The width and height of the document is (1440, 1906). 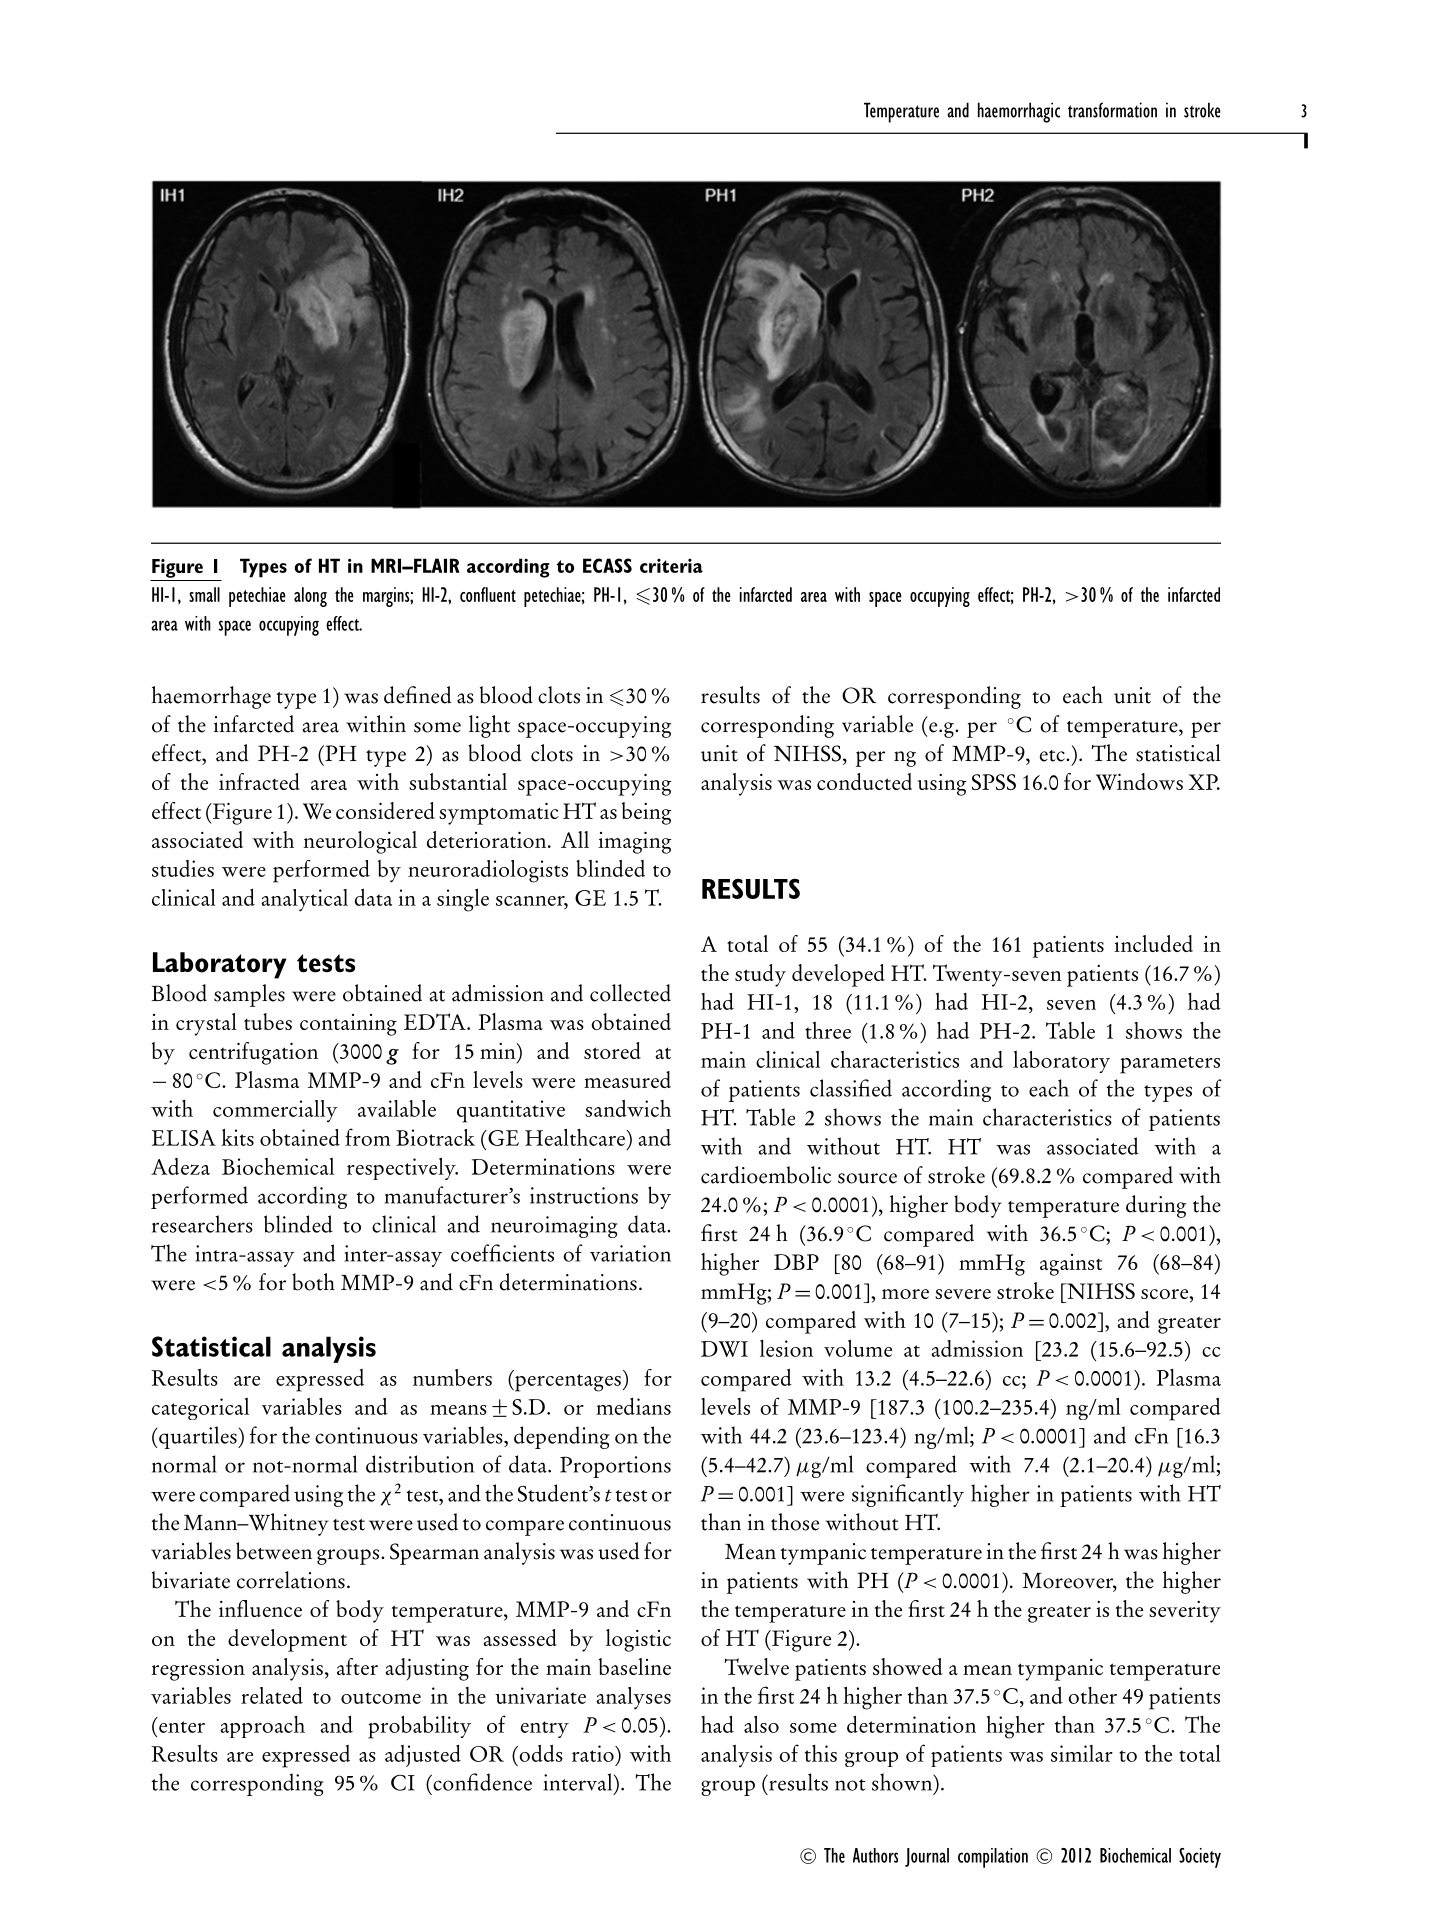 I want to click on similar, so click(x=1082, y=1753).
